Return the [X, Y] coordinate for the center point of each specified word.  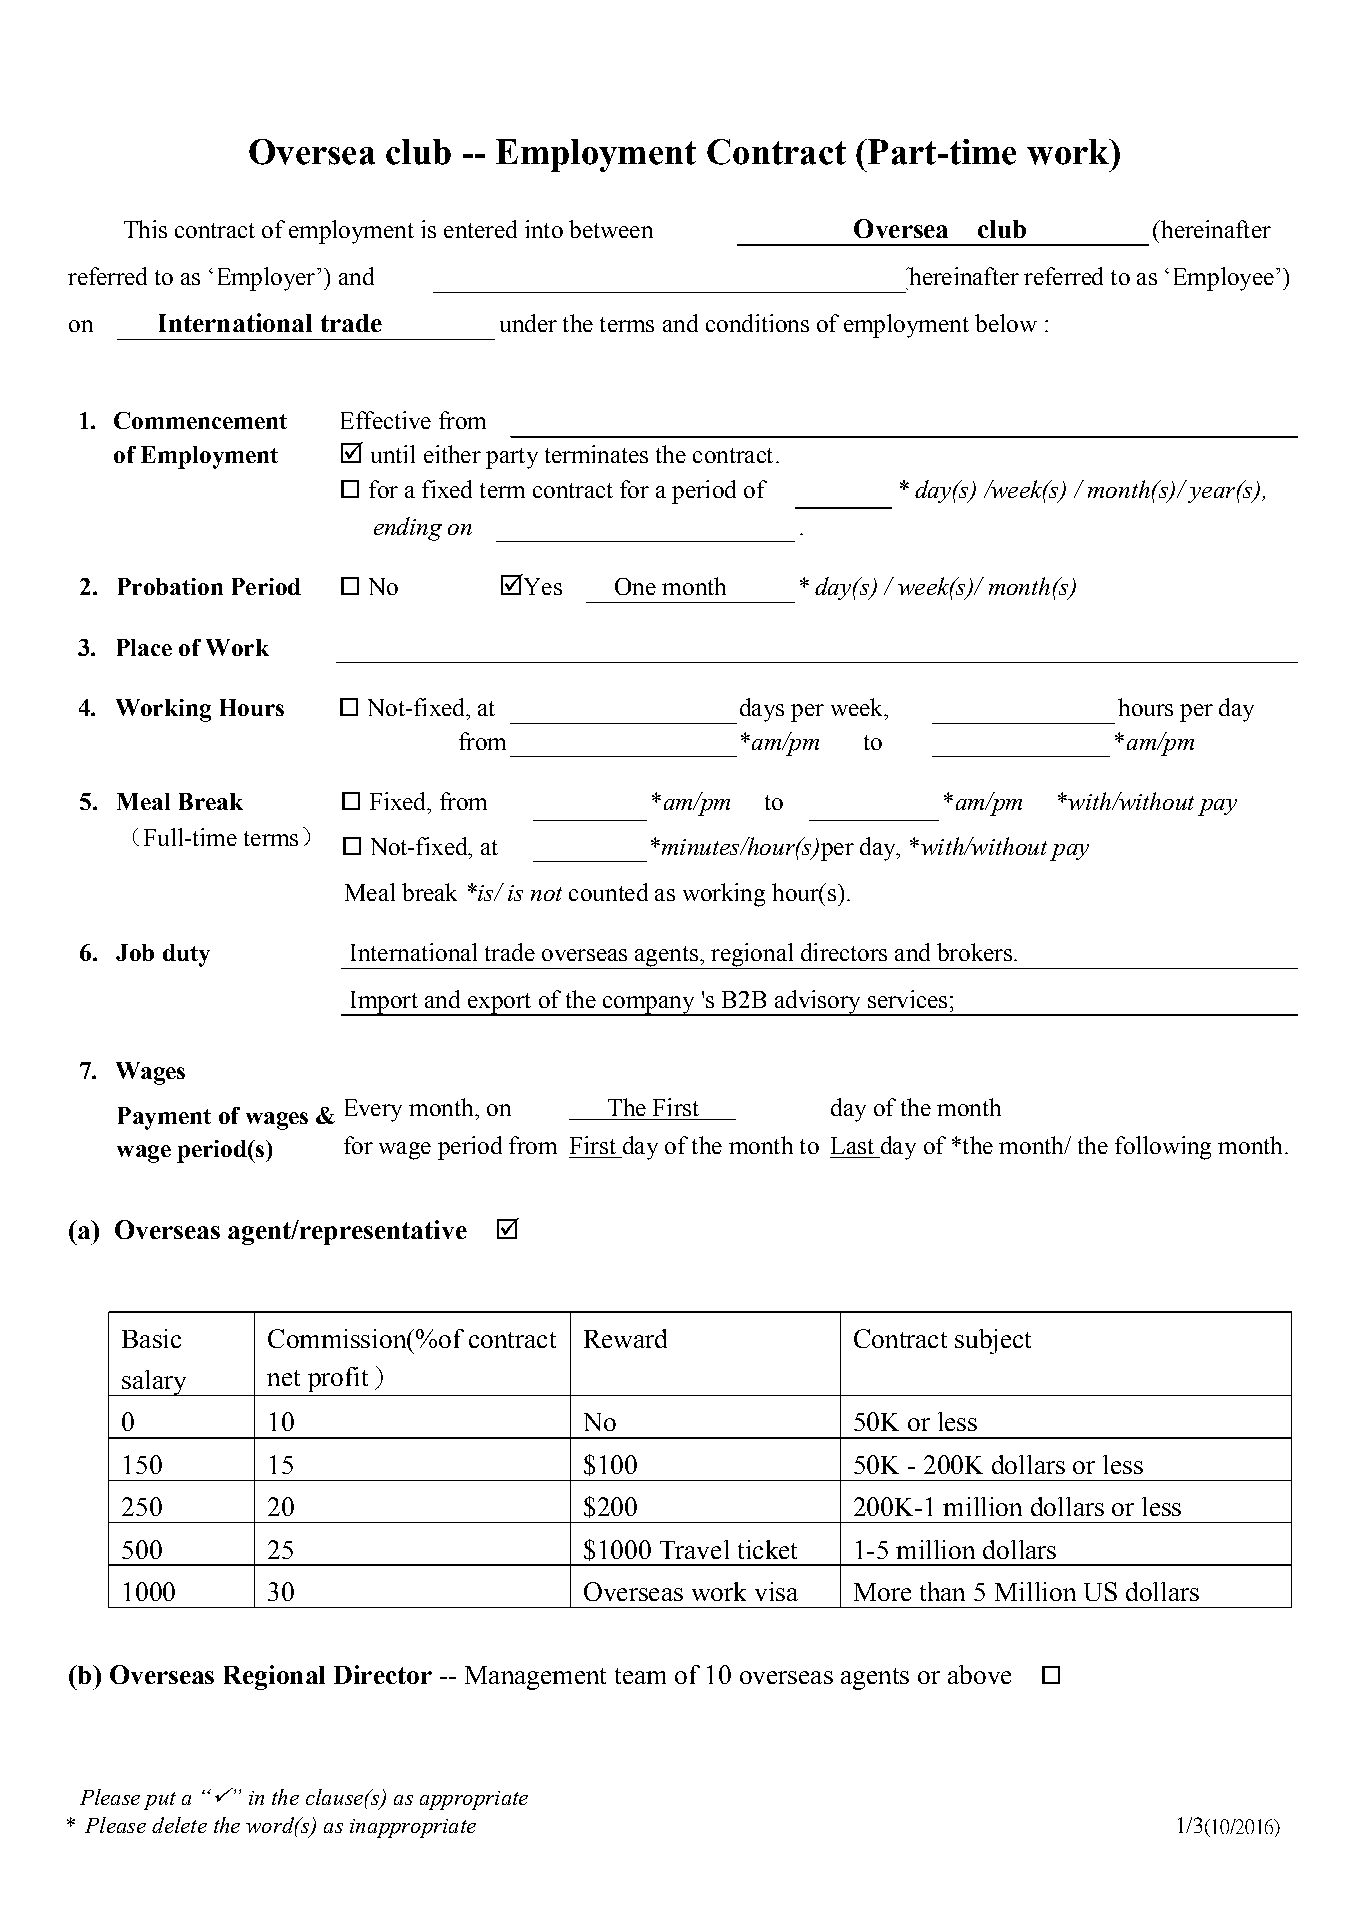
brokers [974, 952]
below [1006, 323]
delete [179, 1825]
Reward [625, 1338]
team [640, 1676]
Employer [266, 279]
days [762, 710]
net [283, 1378]
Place [144, 647]
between [611, 229]
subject [993, 1341]
